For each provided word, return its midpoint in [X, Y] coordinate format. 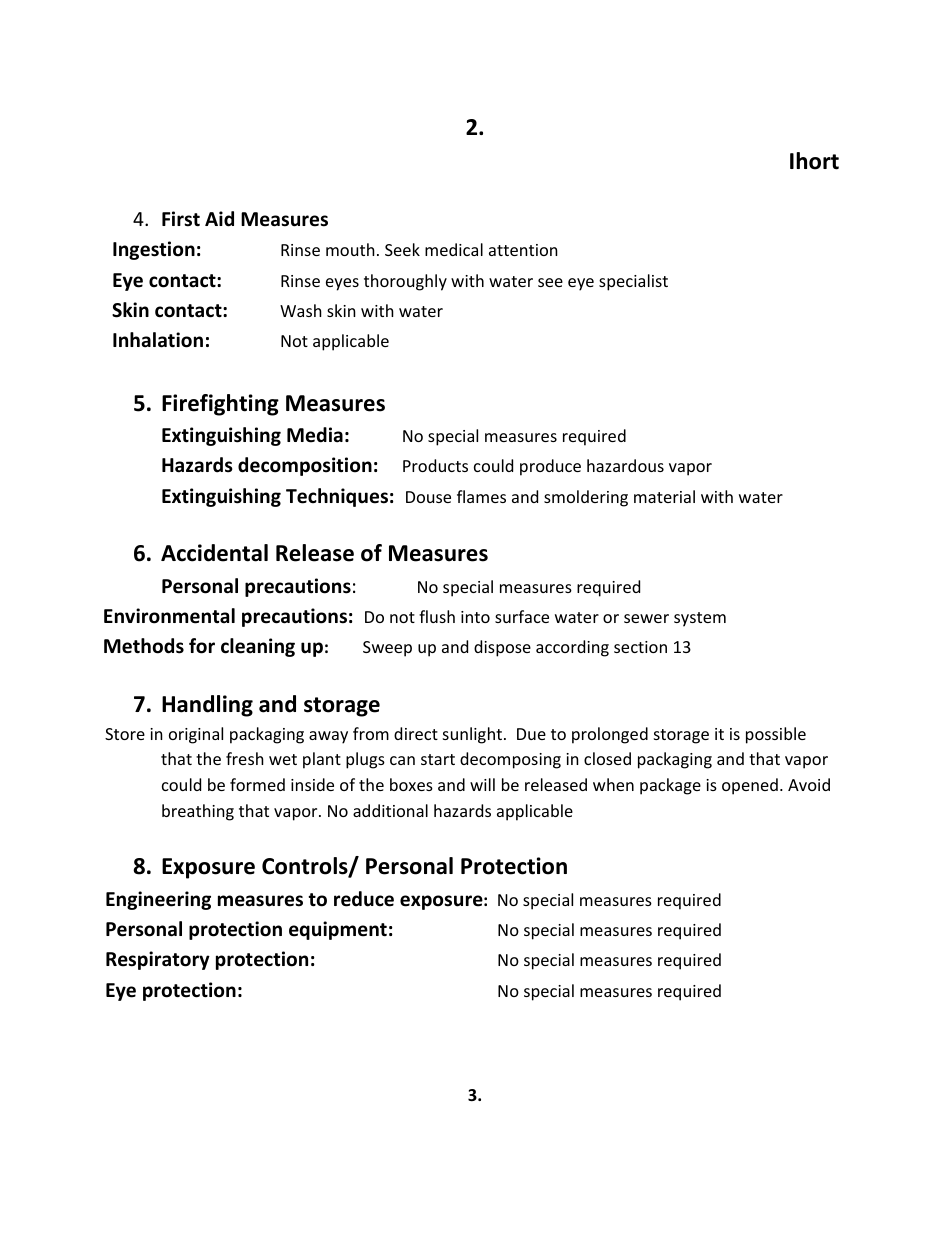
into [475, 617]
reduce [364, 899]
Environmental [169, 616]
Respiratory [158, 960]
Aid [219, 219]
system [700, 619]
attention [523, 250]
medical [454, 249]
